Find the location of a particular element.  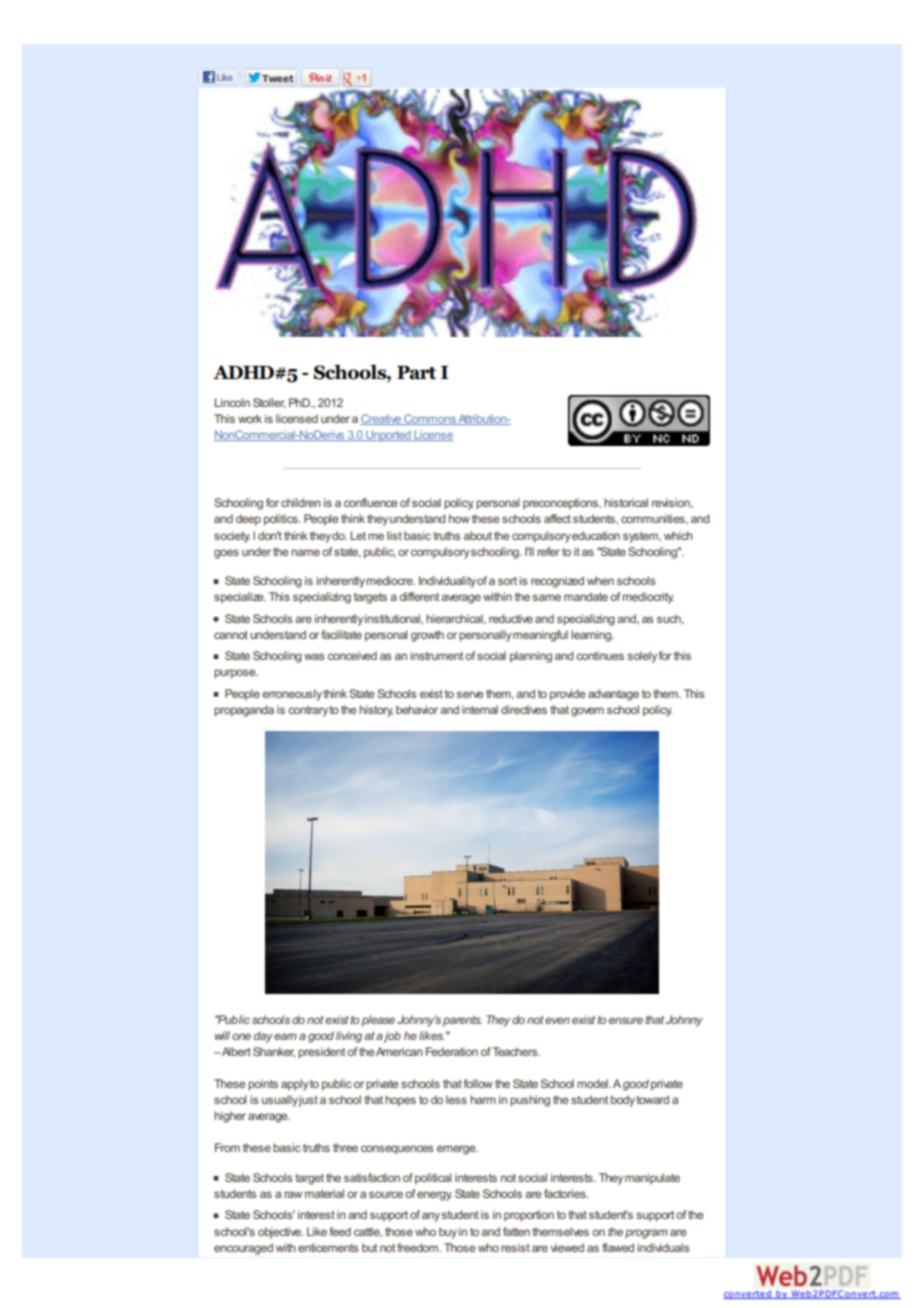

propaganda is located at coordinates (244, 711).
